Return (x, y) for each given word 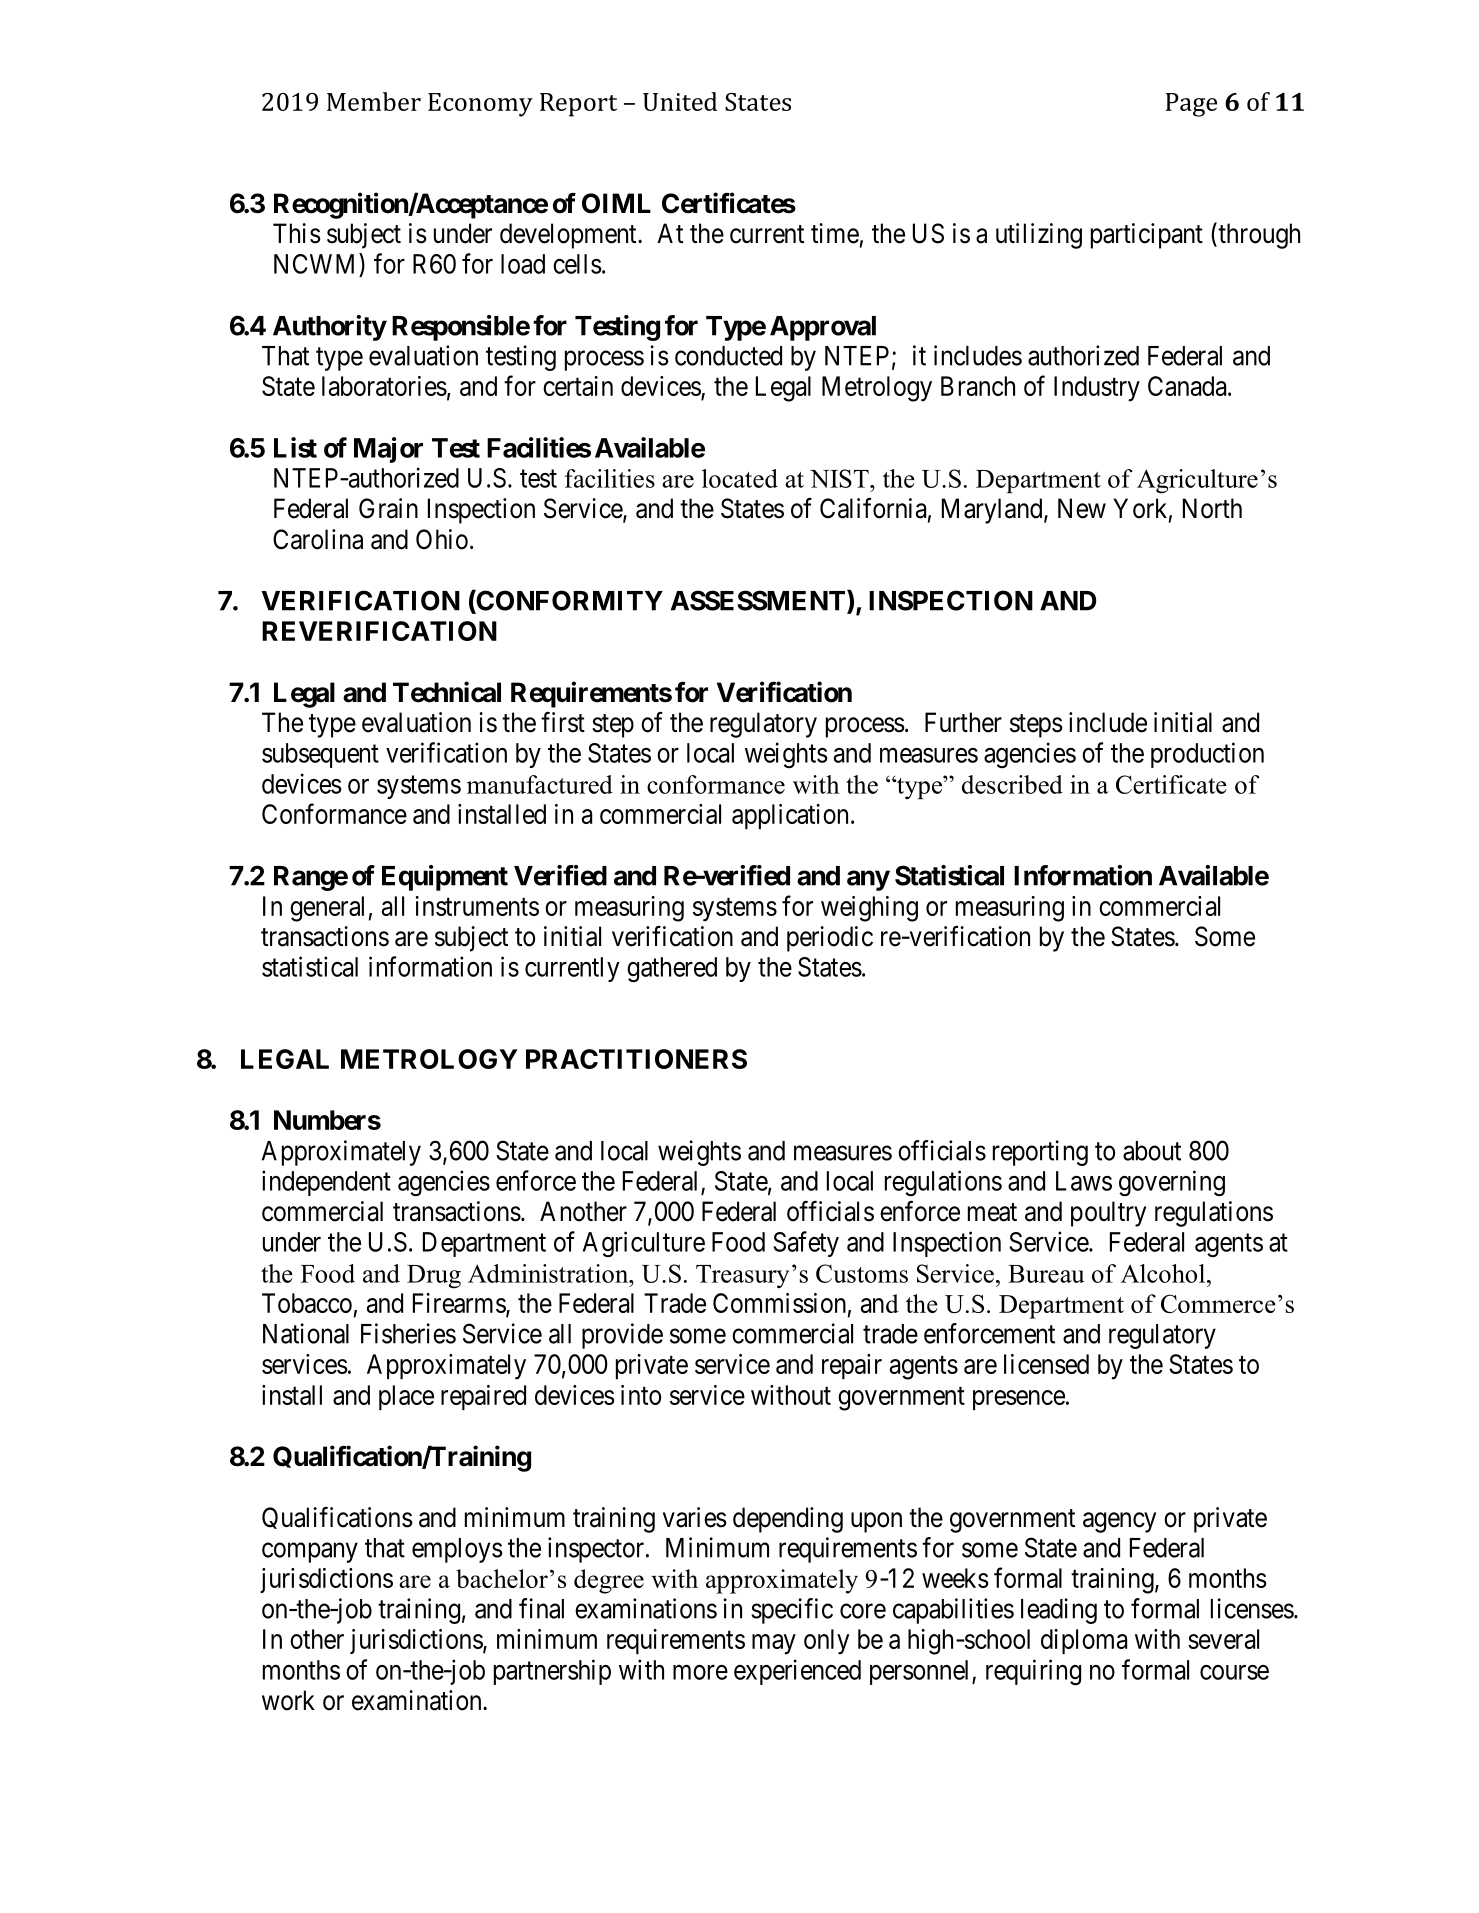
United (680, 101)
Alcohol (1163, 1273)
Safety (806, 1244)
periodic (830, 939)
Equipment (445, 878)
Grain (388, 508)
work (288, 1700)
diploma (1084, 1641)
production (1207, 755)
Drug (434, 1277)
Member (374, 101)
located (740, 478)
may (774, 1644)
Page (1191, 105)
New (1082, 508)
